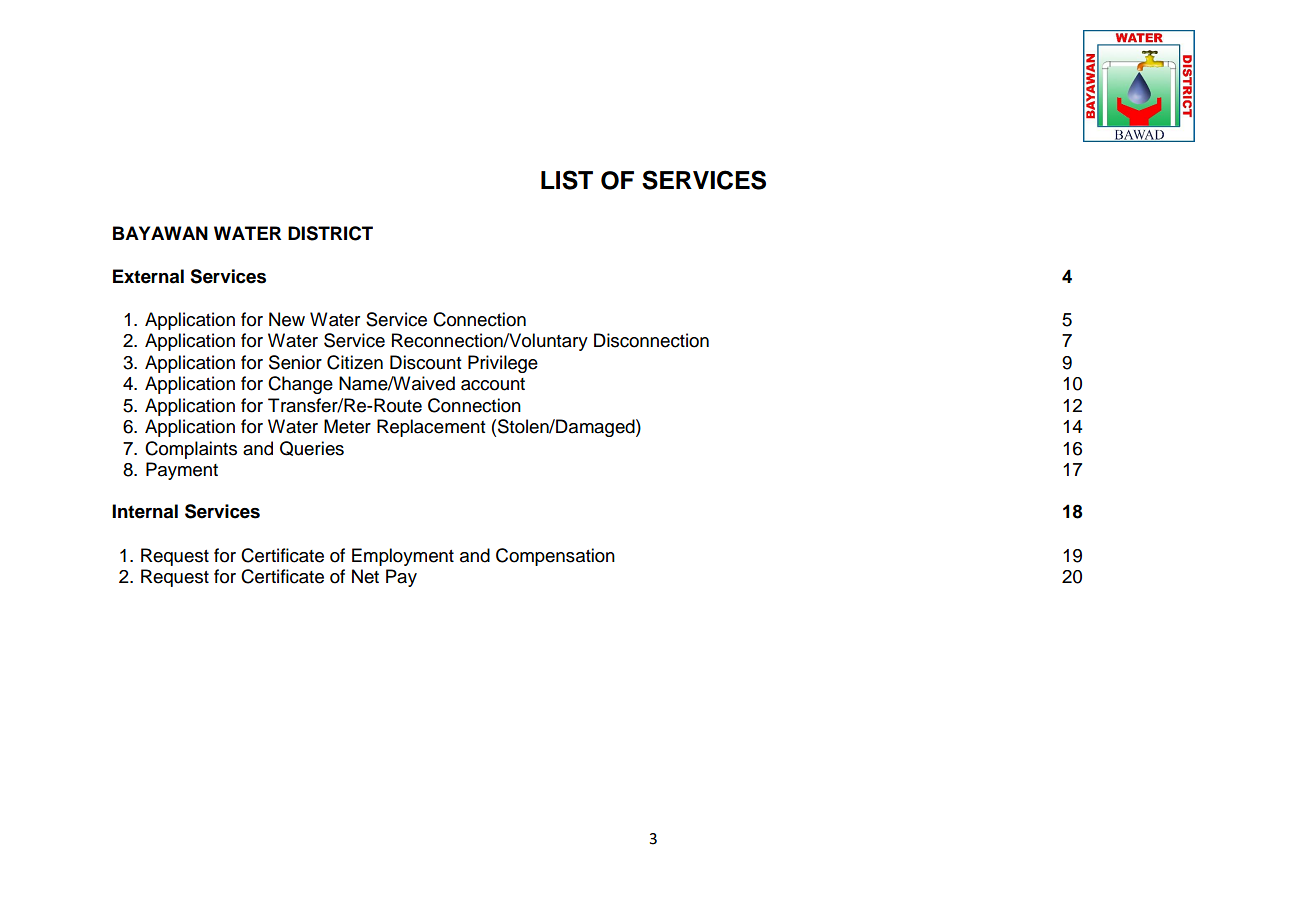 The image size is (1307, 924). What do you see at coordinates (191, 450) in the screenshot?
I see `Complaints` at bounding box center [191, 450].
